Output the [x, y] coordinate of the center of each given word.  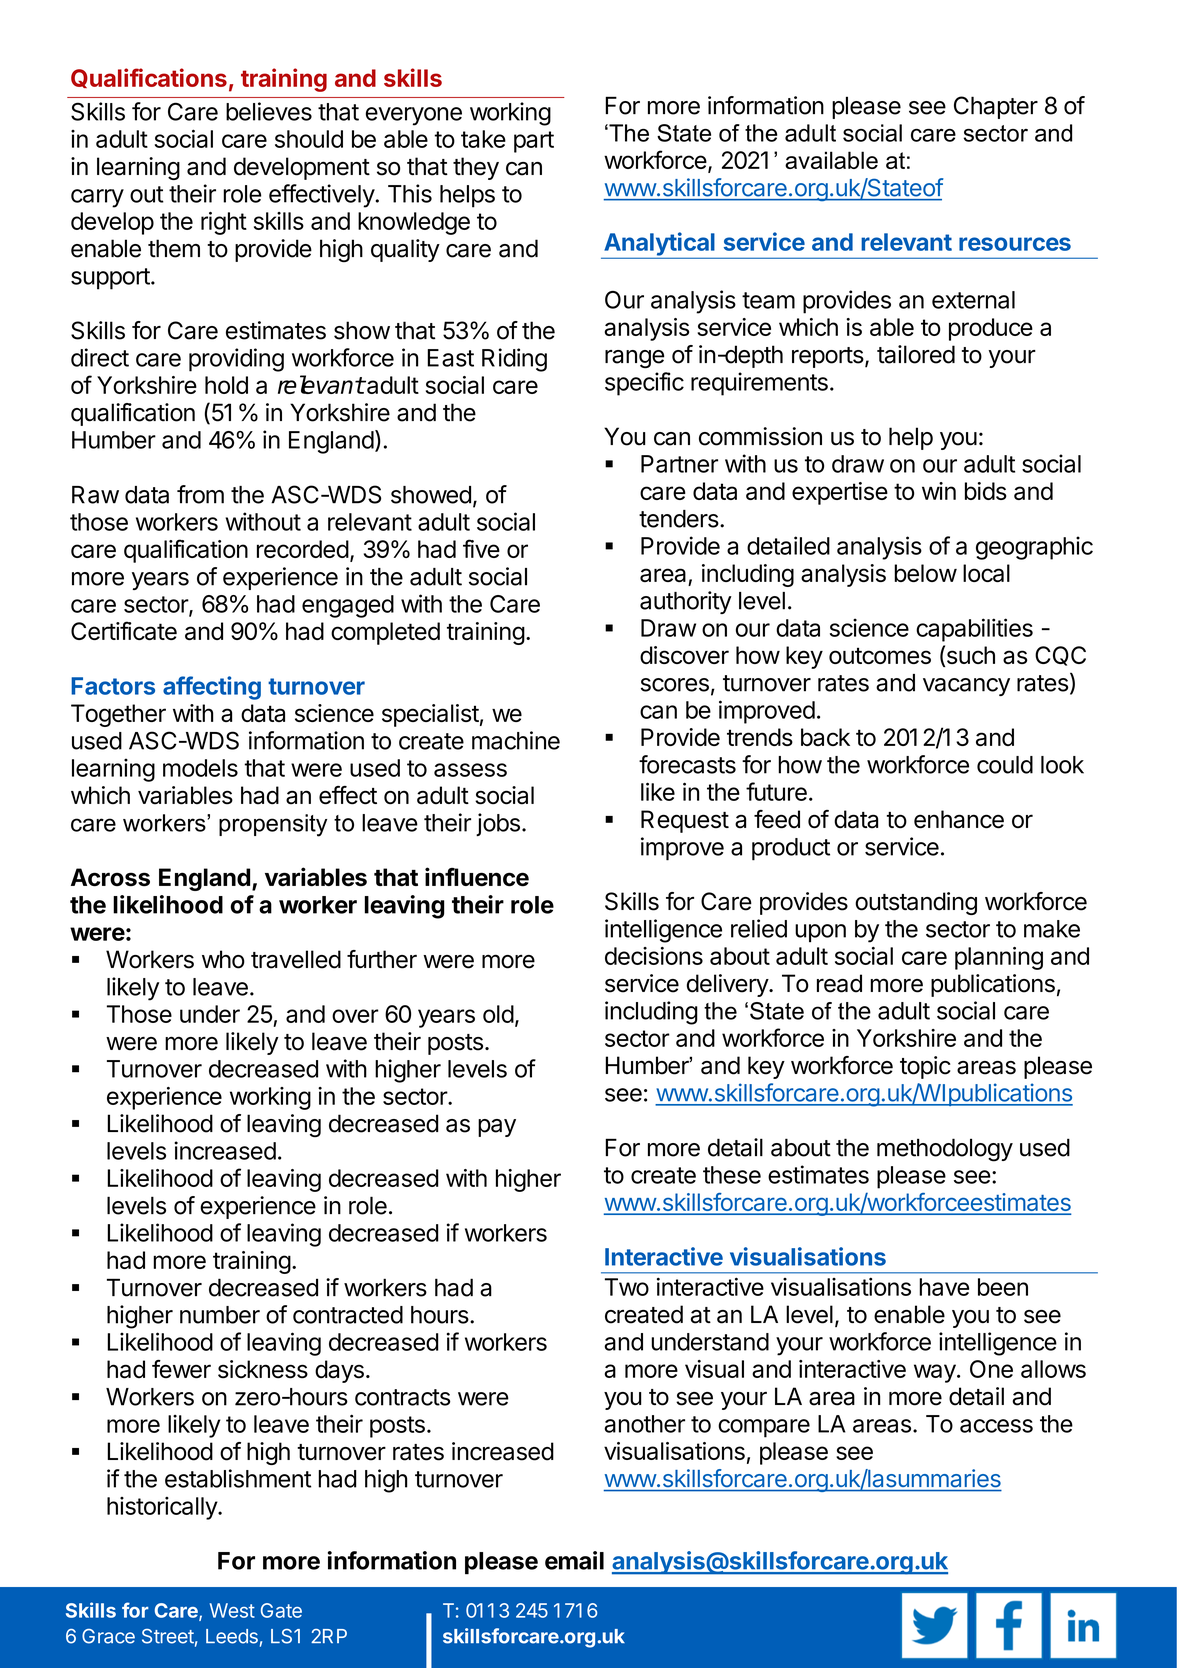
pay [497, 1128]
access [996, 1426]
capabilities [974, 630]
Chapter [996, 107]
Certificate [124, 630]
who [223, 959]
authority [686, 602]
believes [269, 111]
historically [163, 1508]
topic [925, 1067]
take [483, 139]
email [574, 1560]
